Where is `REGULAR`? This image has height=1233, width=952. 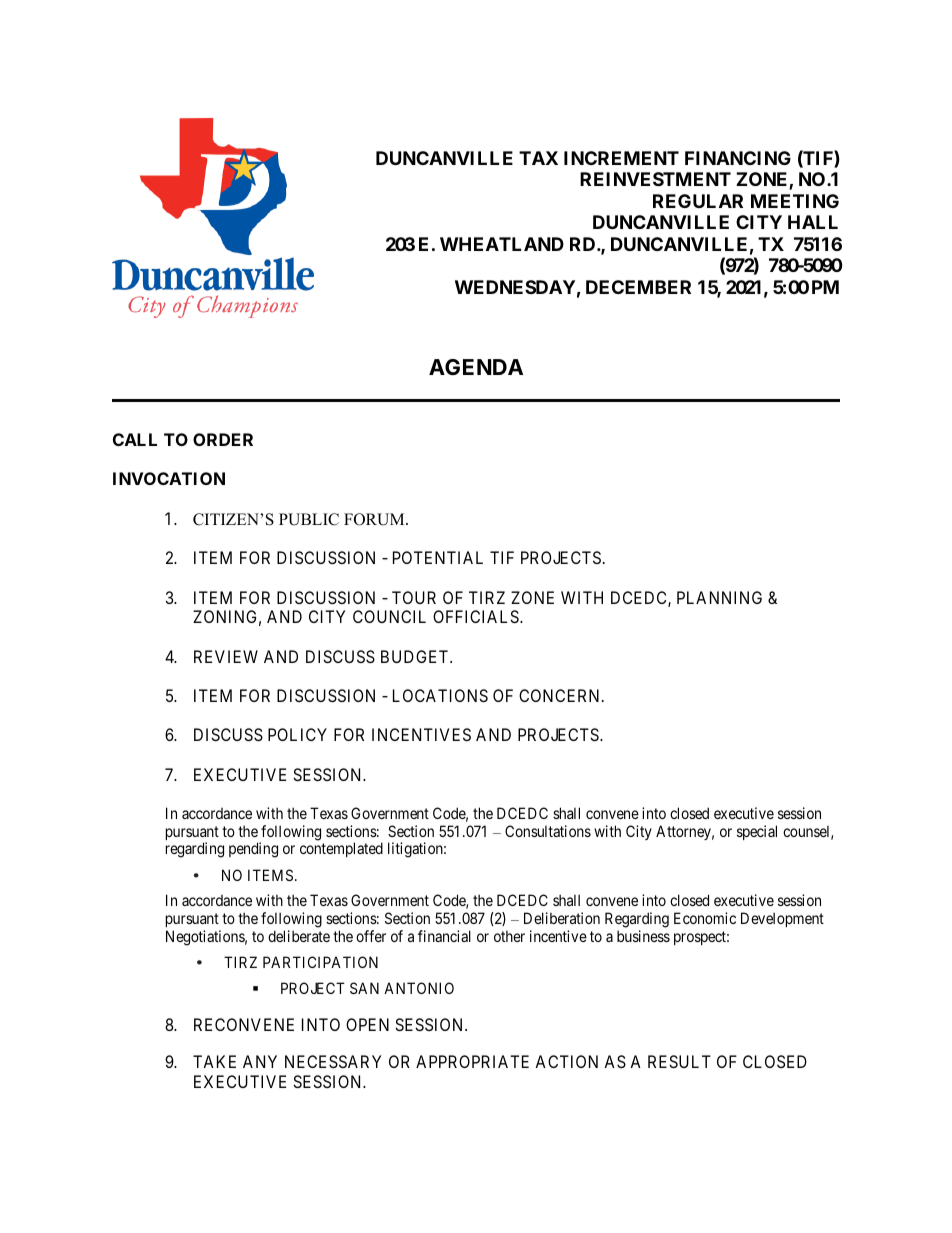
REGULAR is located at coordinates (698, 201).
